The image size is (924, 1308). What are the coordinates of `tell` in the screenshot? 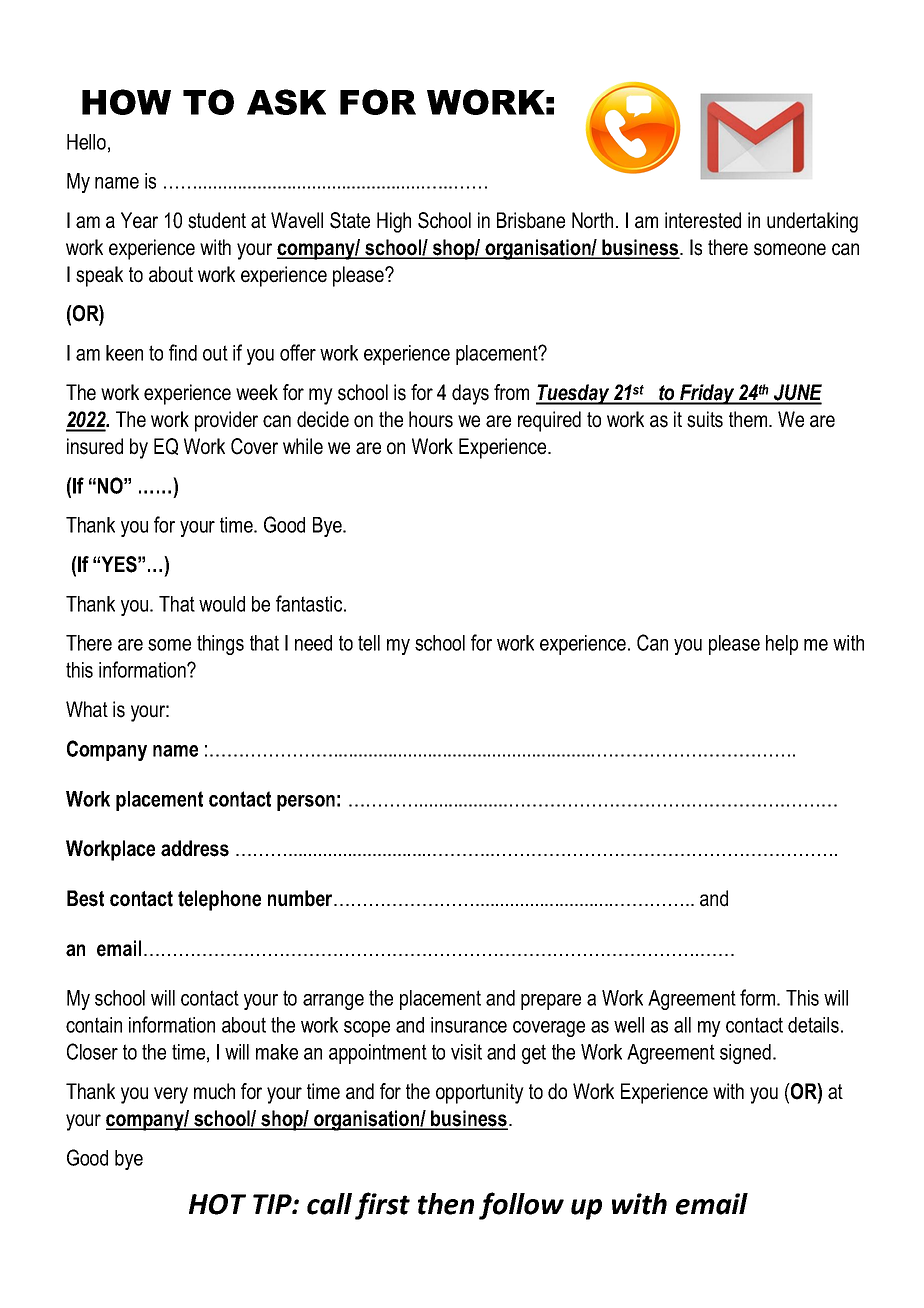 It's located at (369, 643).
